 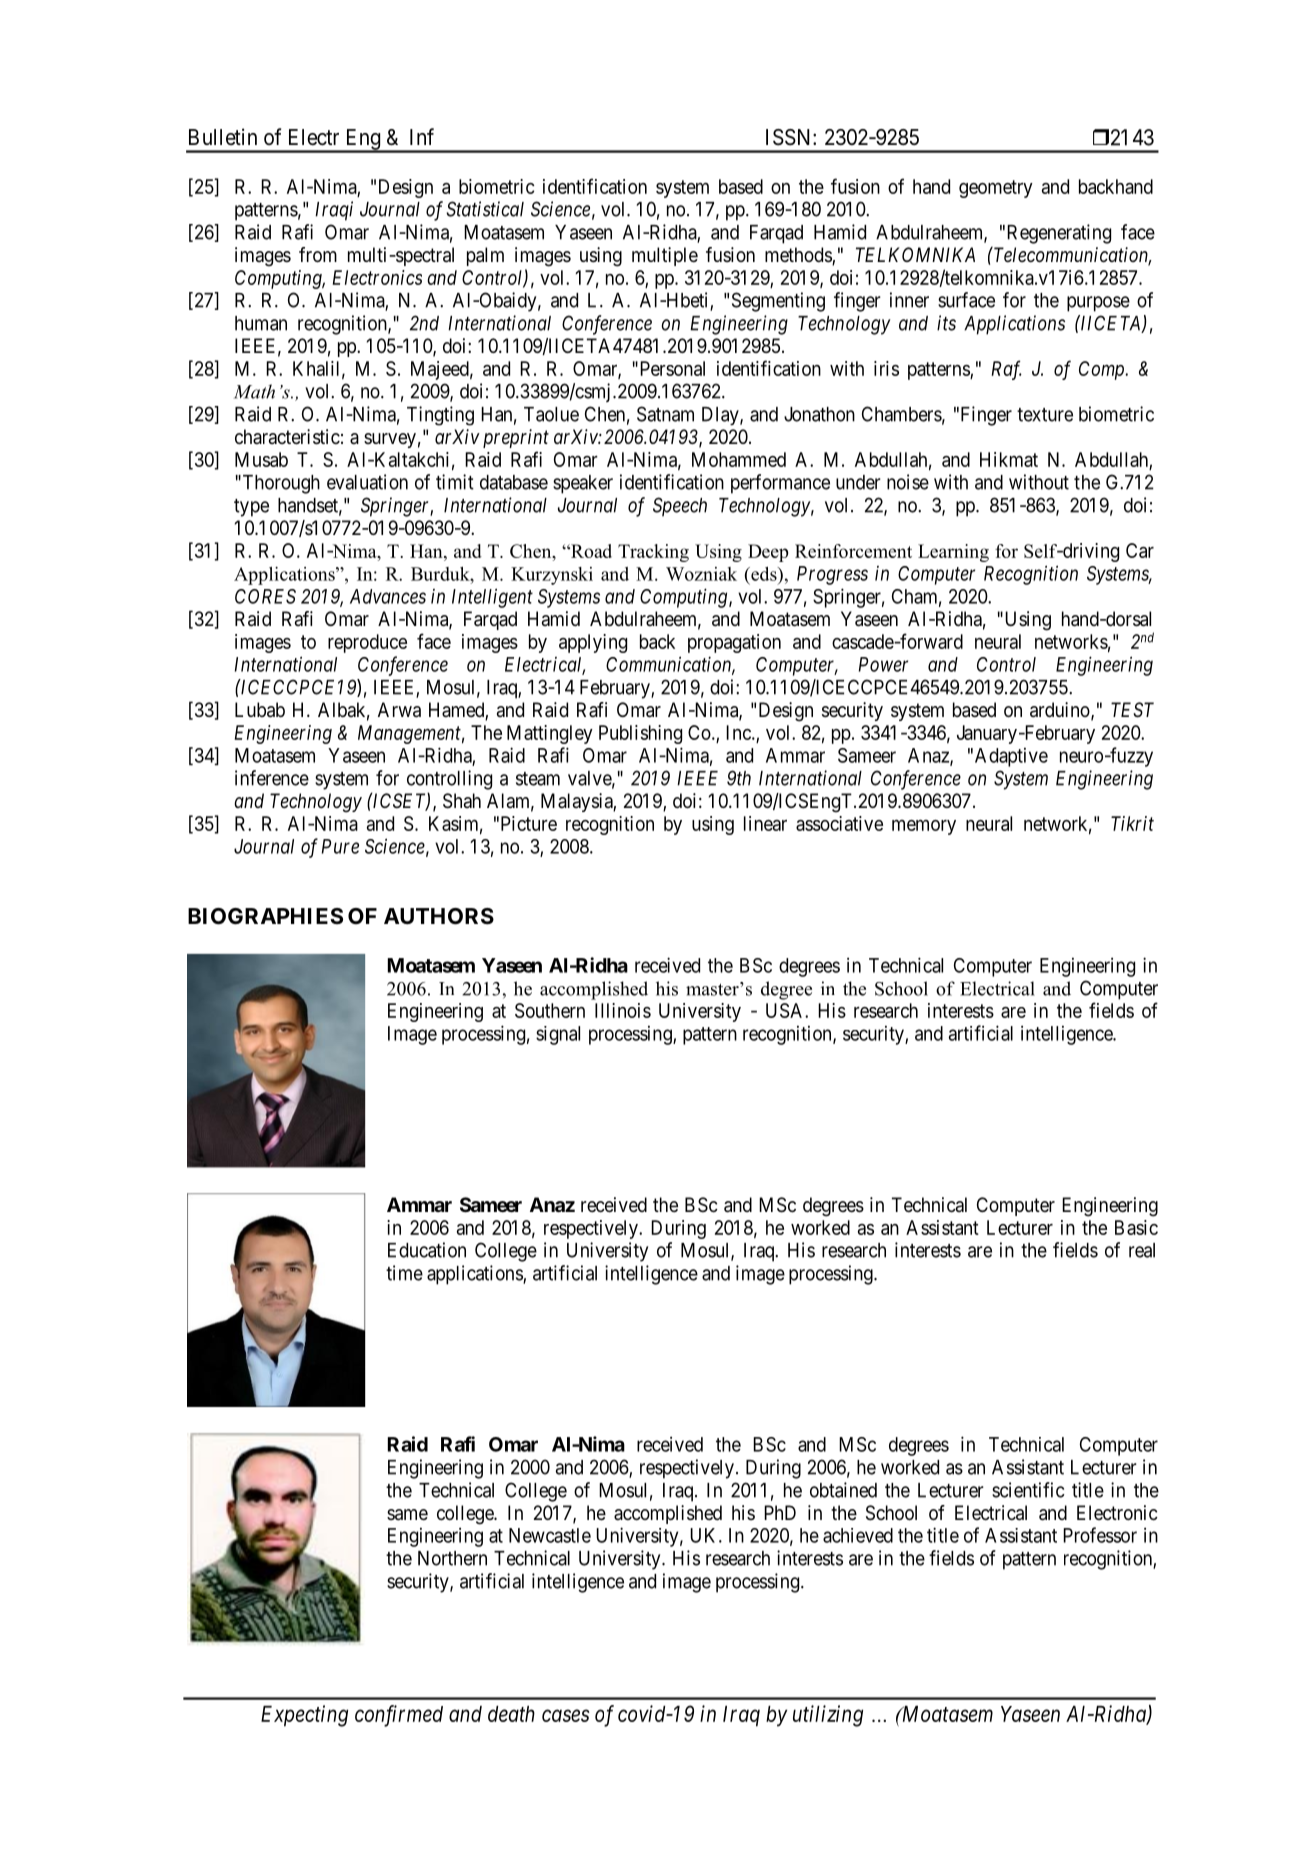 What do you see at coordinates (623, 1010) in the screenshot?
I see `Illinois` at bounding box center [623, 1010].
